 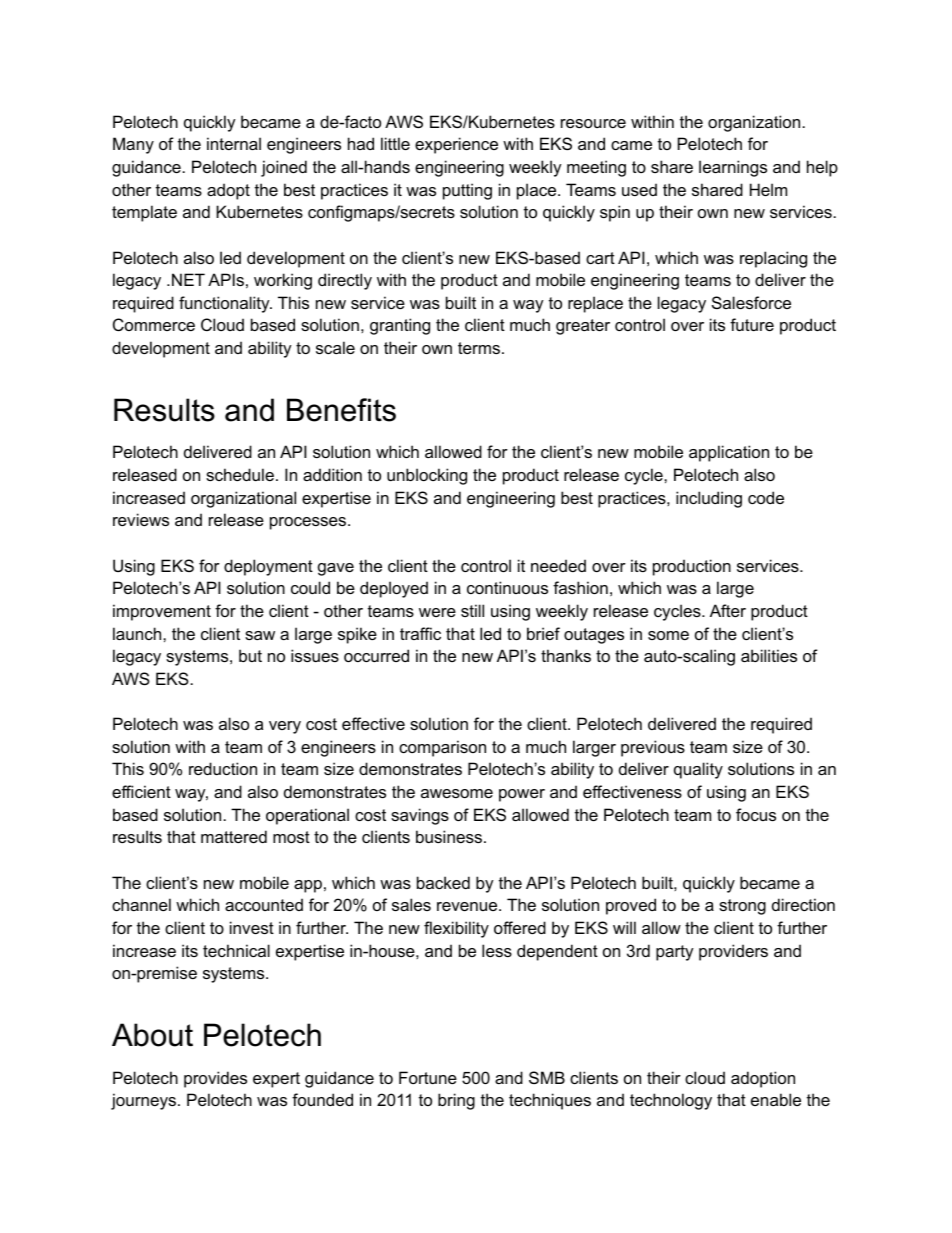 What do you see at coordinates (480, 348) in the screenshot?
I see `terms` at bounding box center [480, 348].
